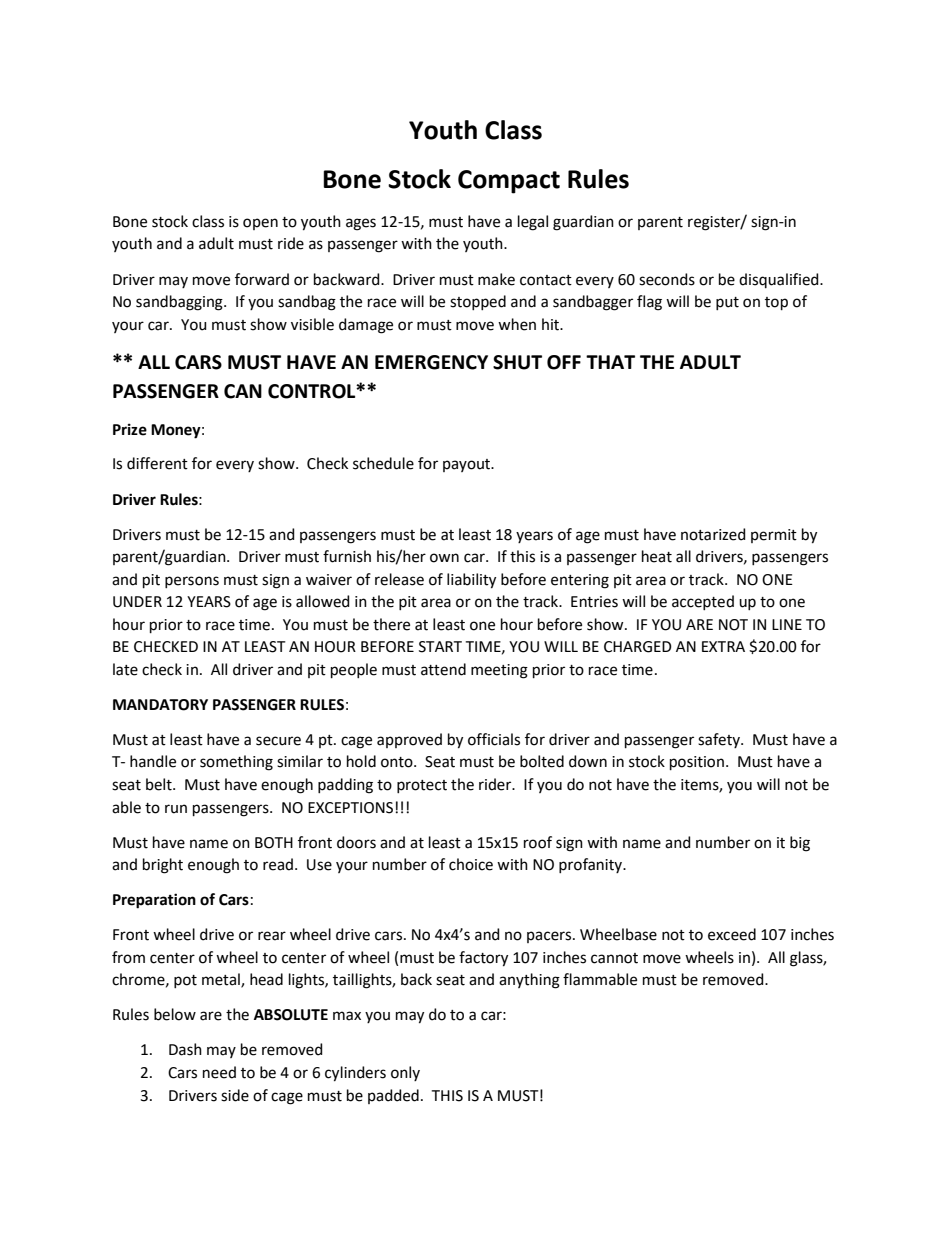 The width and height of the screenshot is (952, 1233). What do you see at coordinates (422, 786) in the screenshot?
I see `protect` at bounding box center [422, 786].
